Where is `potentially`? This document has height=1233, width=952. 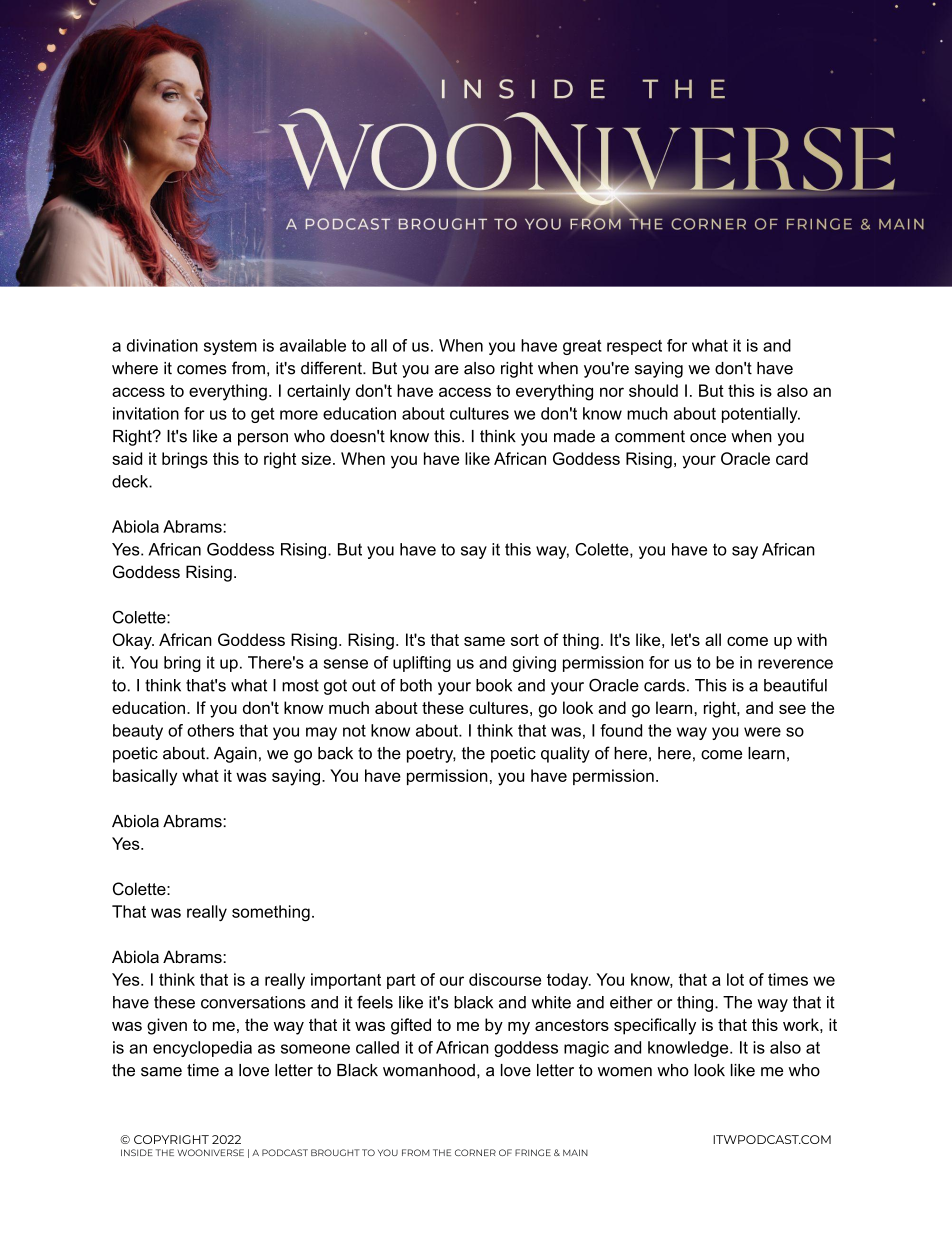
potentially is located at coordinates (761, 415).
